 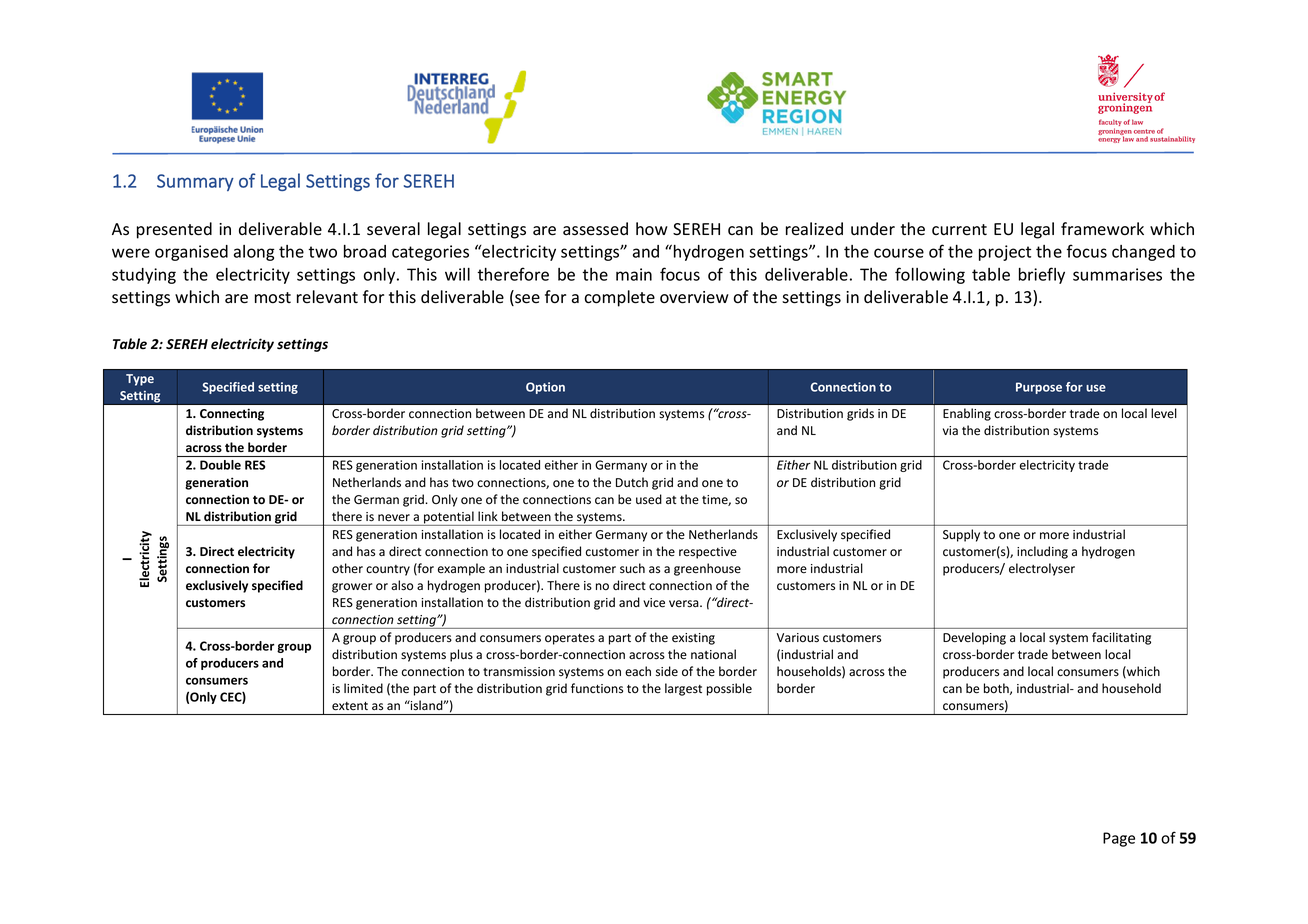 I want to click on Purpose, so click(x=1039, y=388).
